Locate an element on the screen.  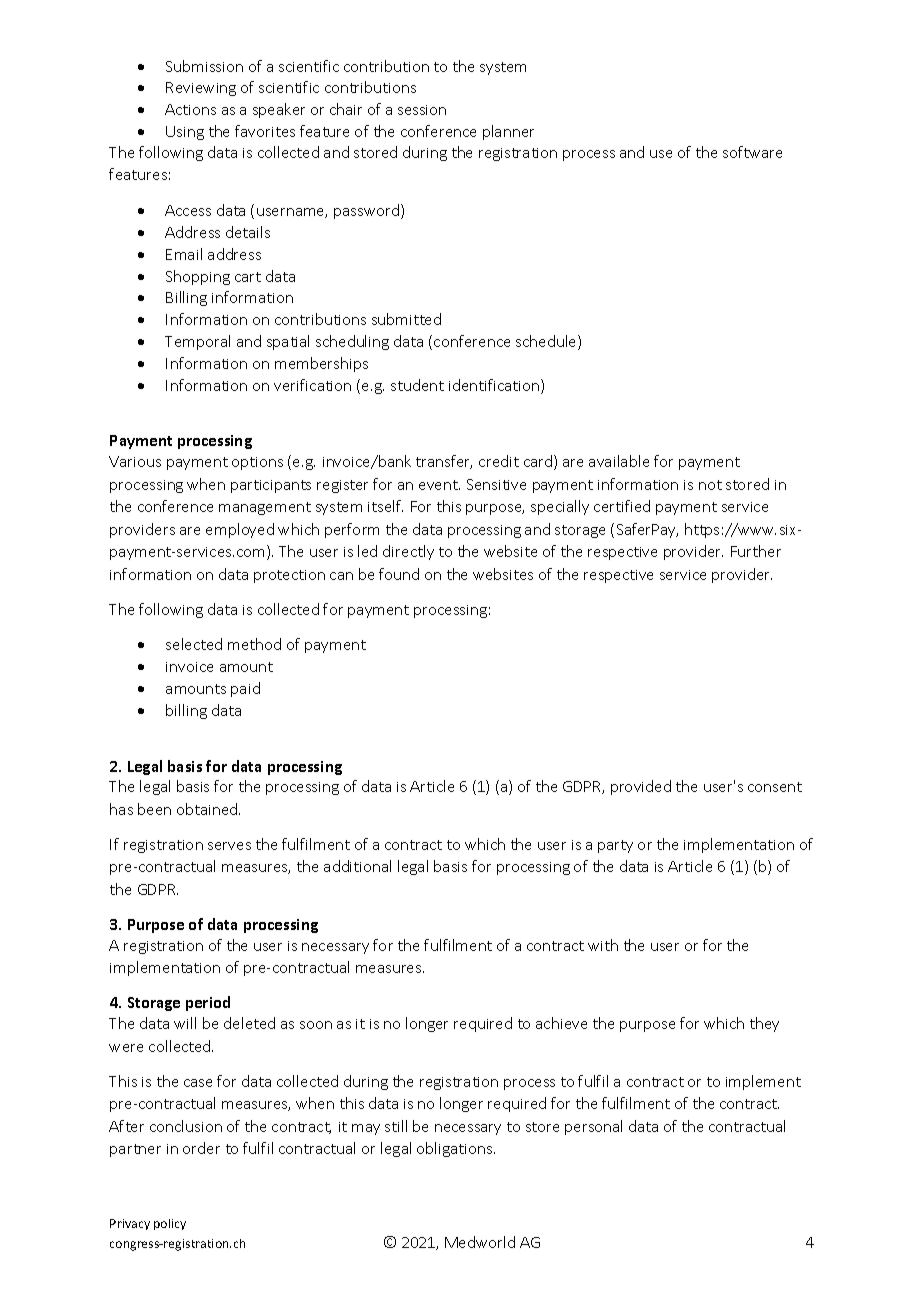
obtained is located at coordinates (208, 809).
